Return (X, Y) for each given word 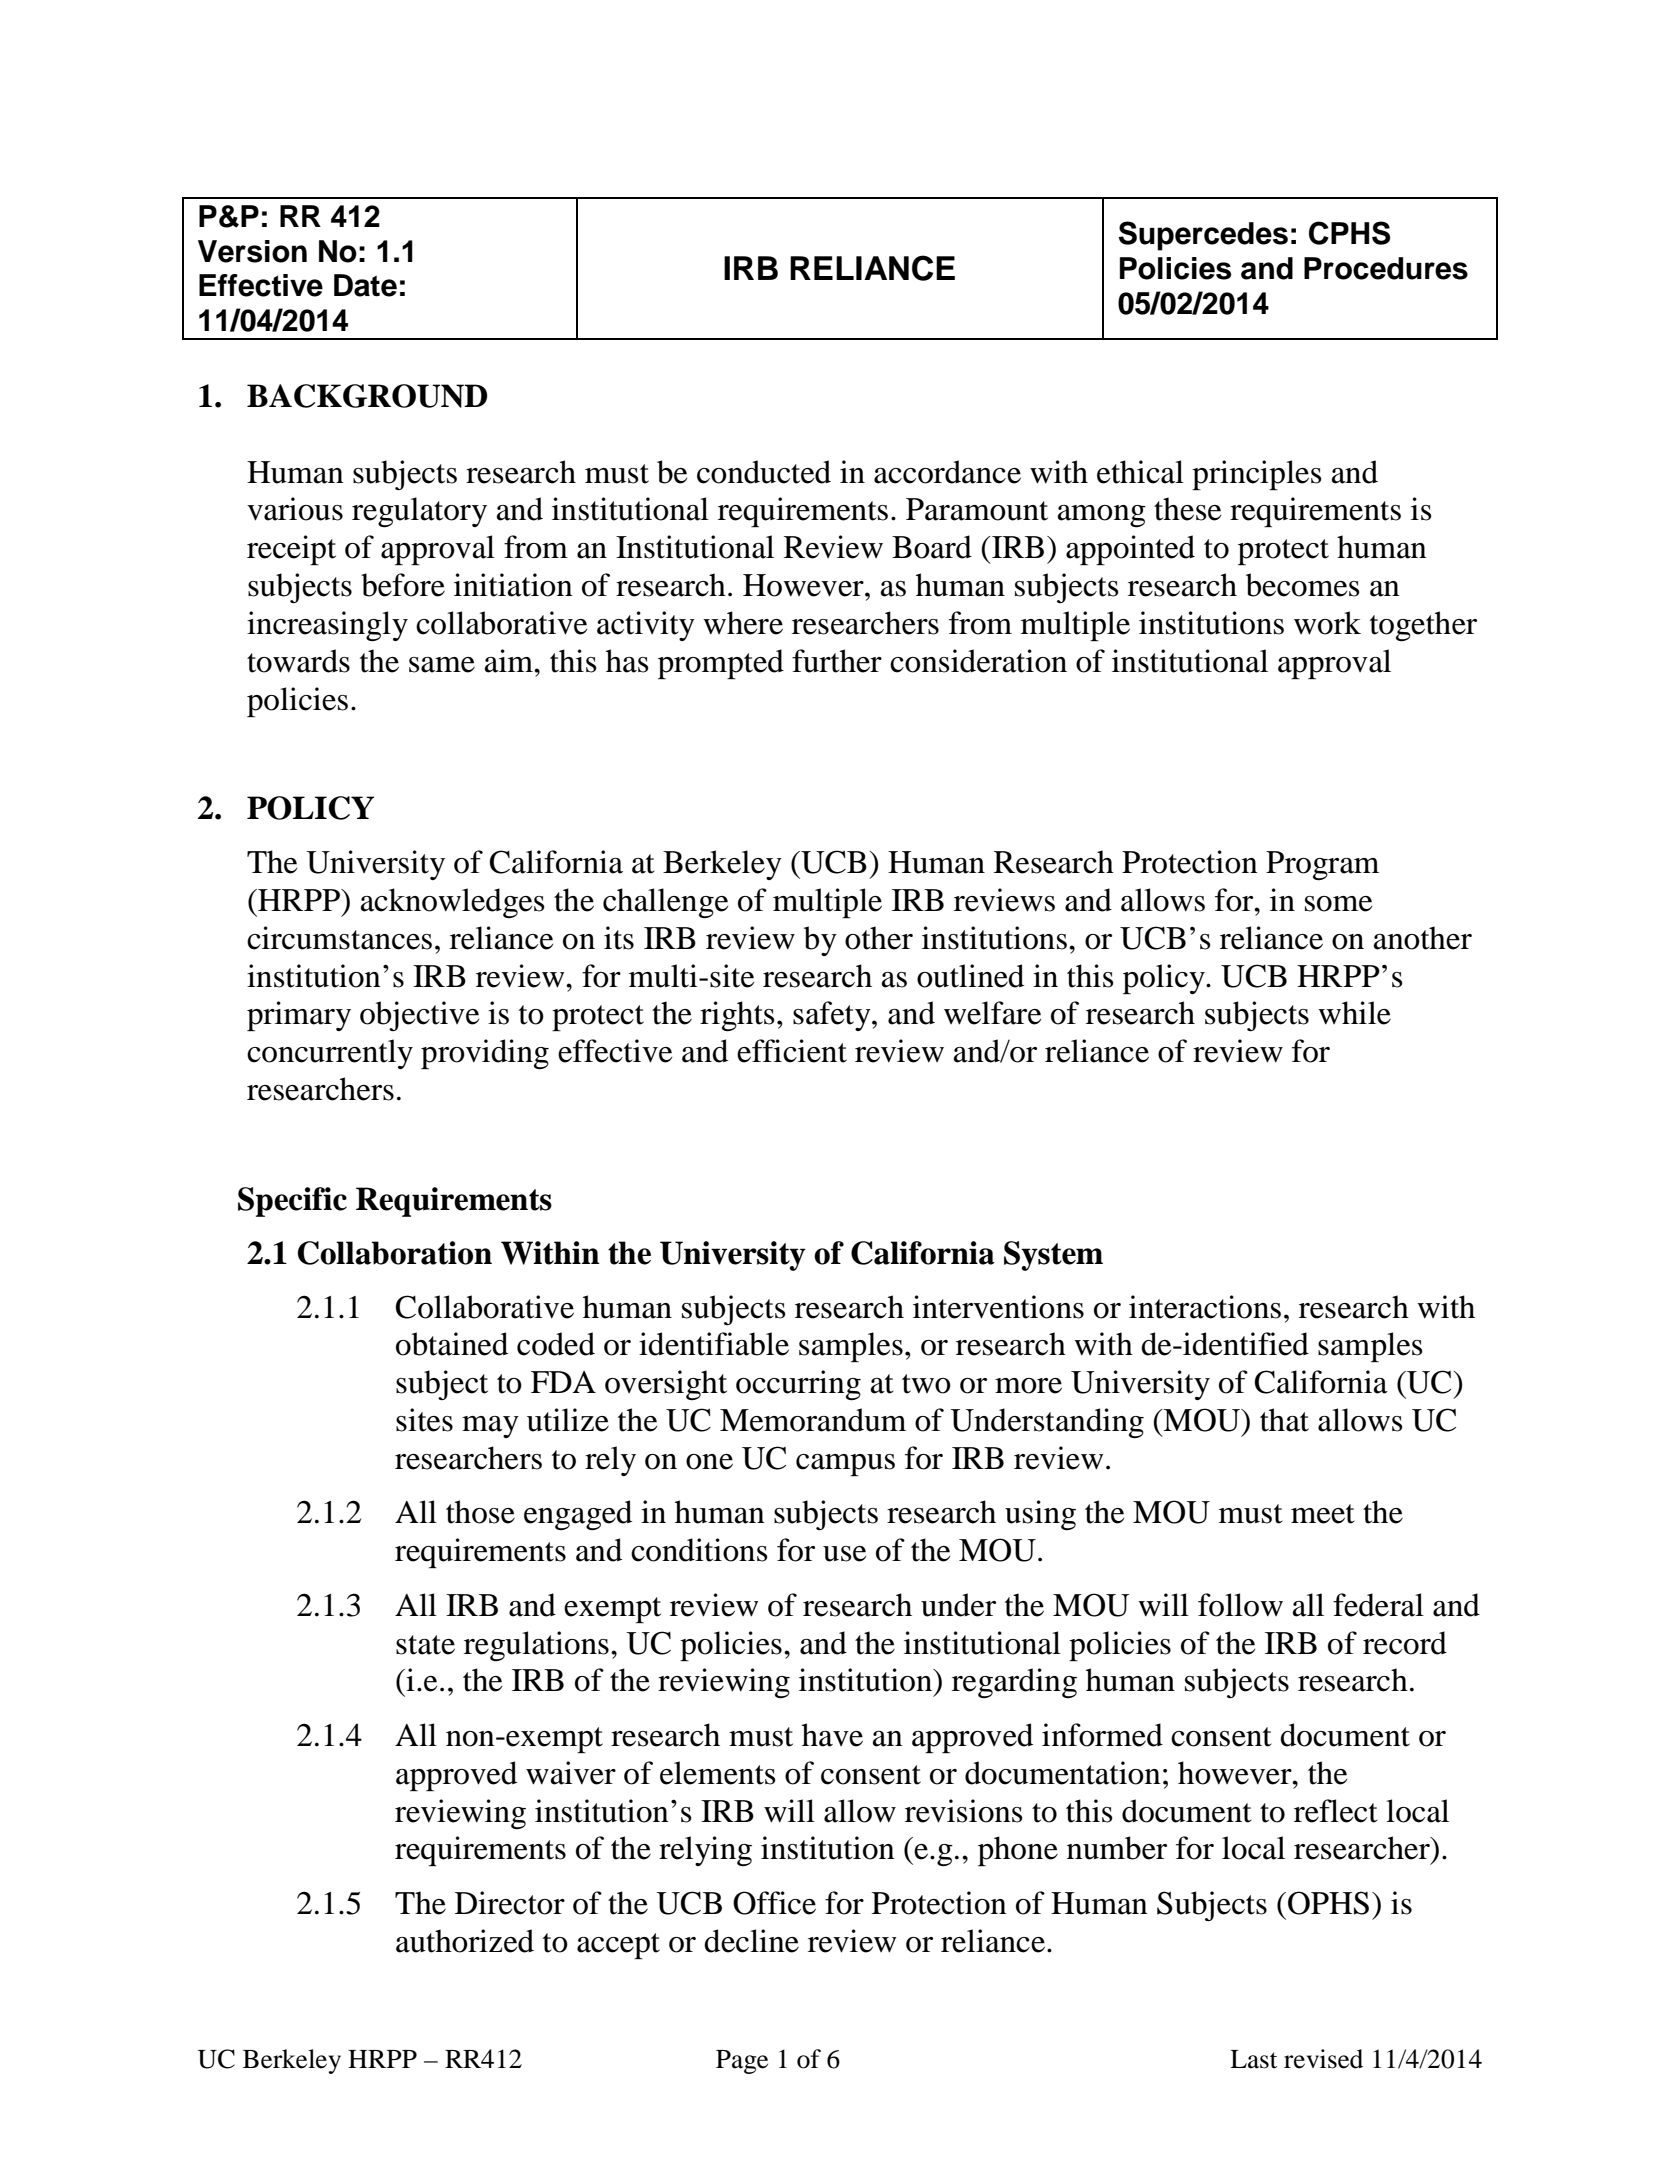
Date (365, 285)
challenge (665, 903)
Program (1322, 866)
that (1284, 1420)
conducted (764, 472)
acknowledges (453, 903)
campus (845, 1465)
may (490, 1427)
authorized (465, 1941)
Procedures (1386, 268)
